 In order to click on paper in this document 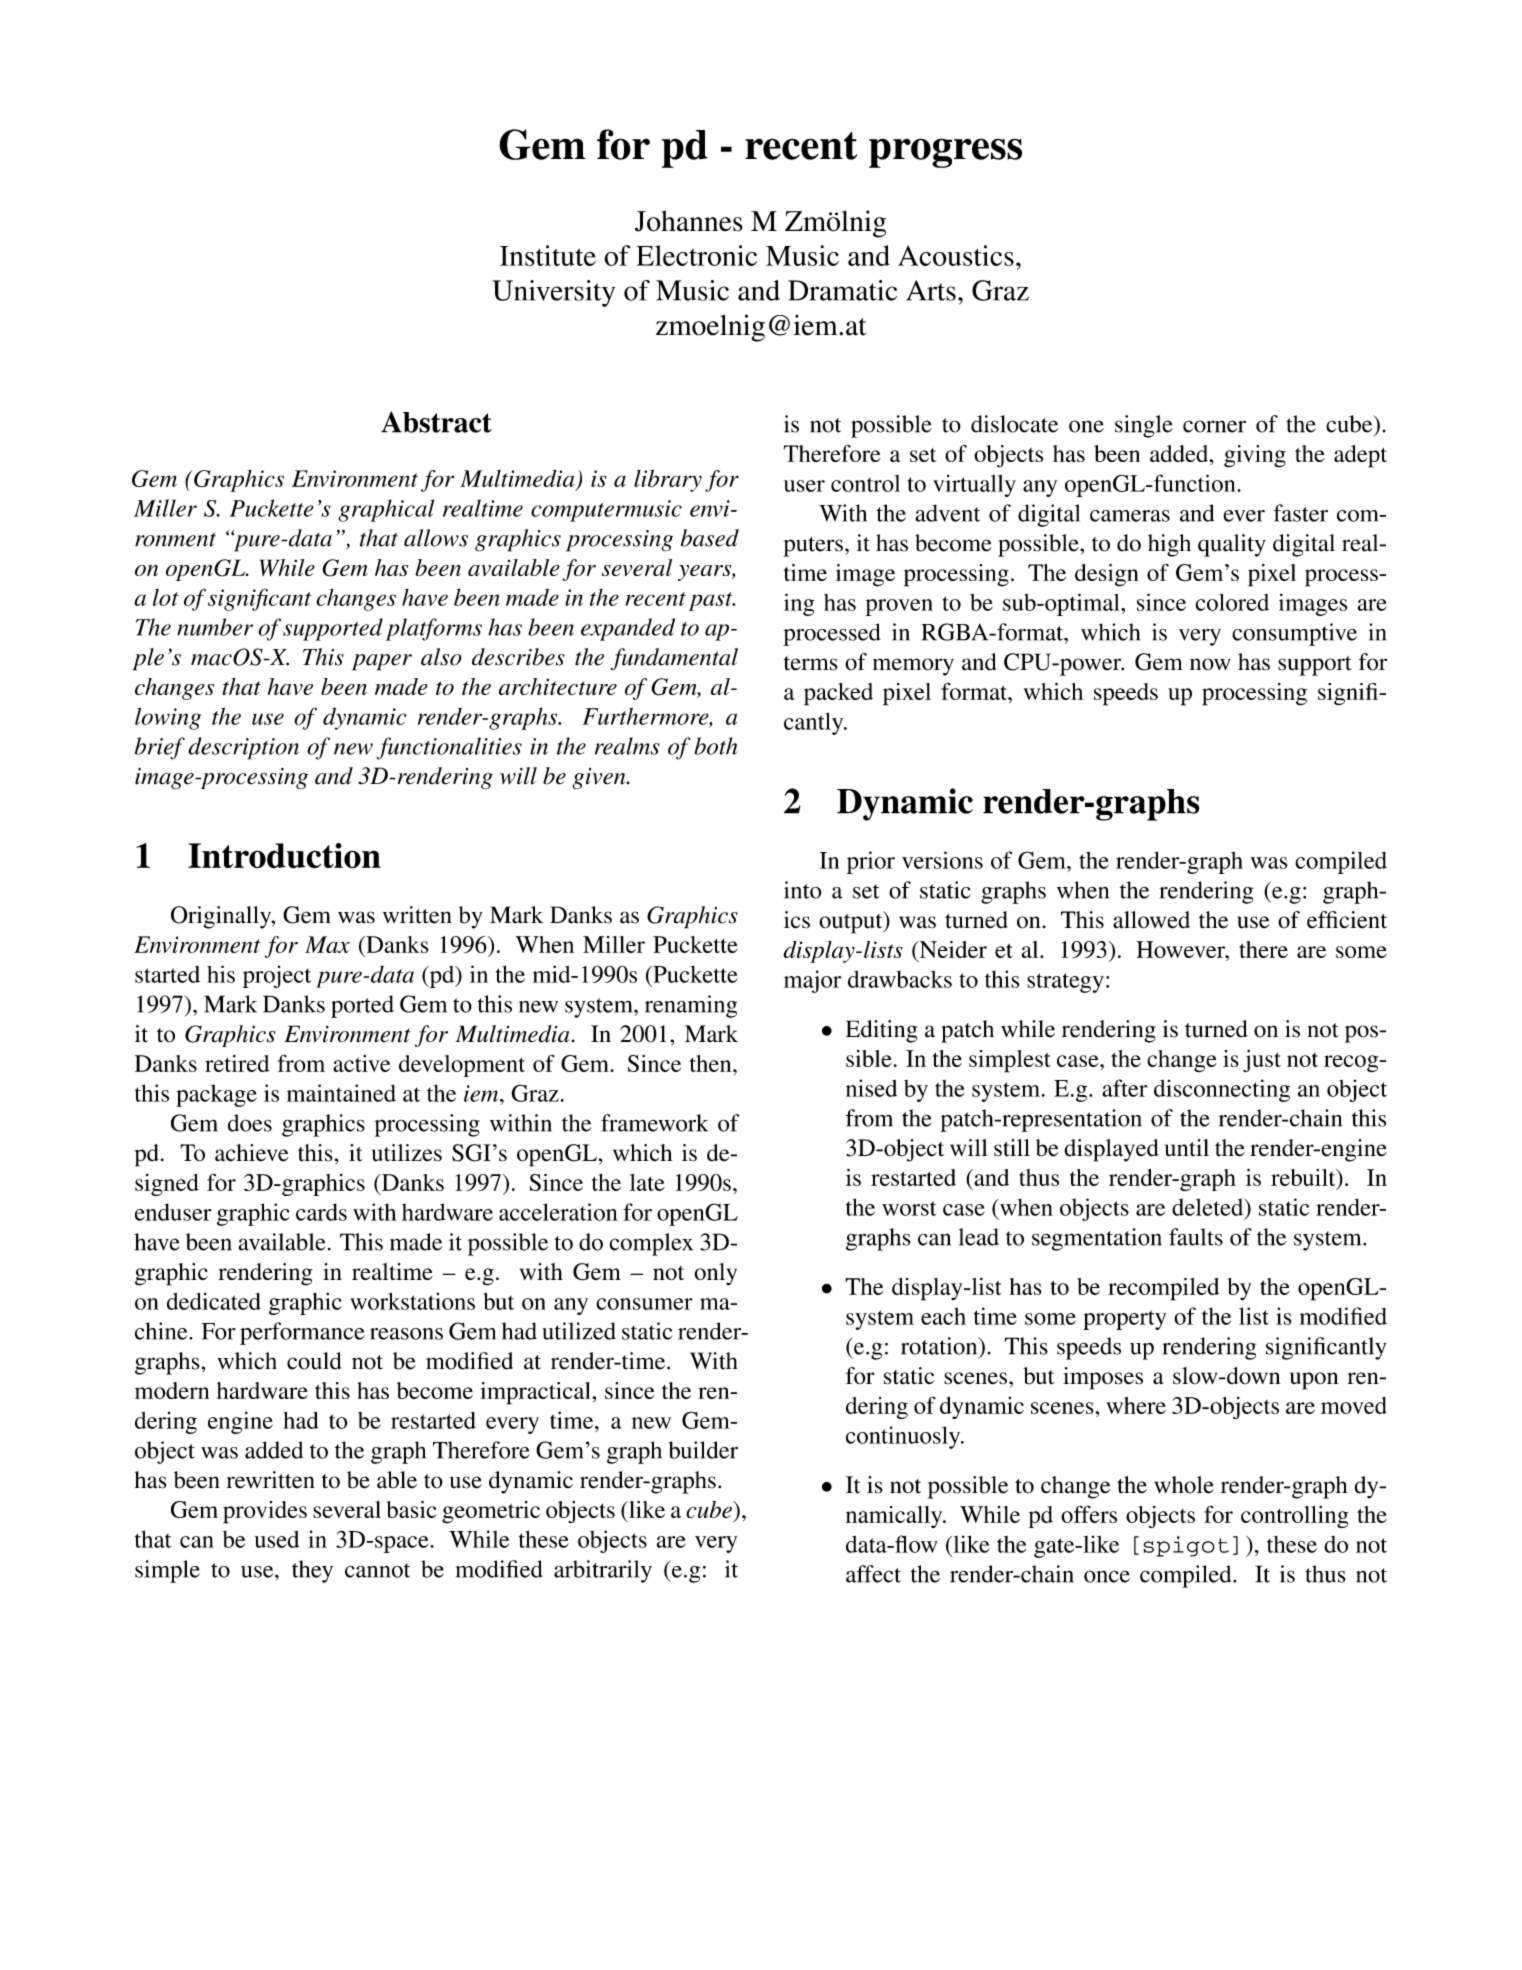, I will do `click(382, 662)`.
